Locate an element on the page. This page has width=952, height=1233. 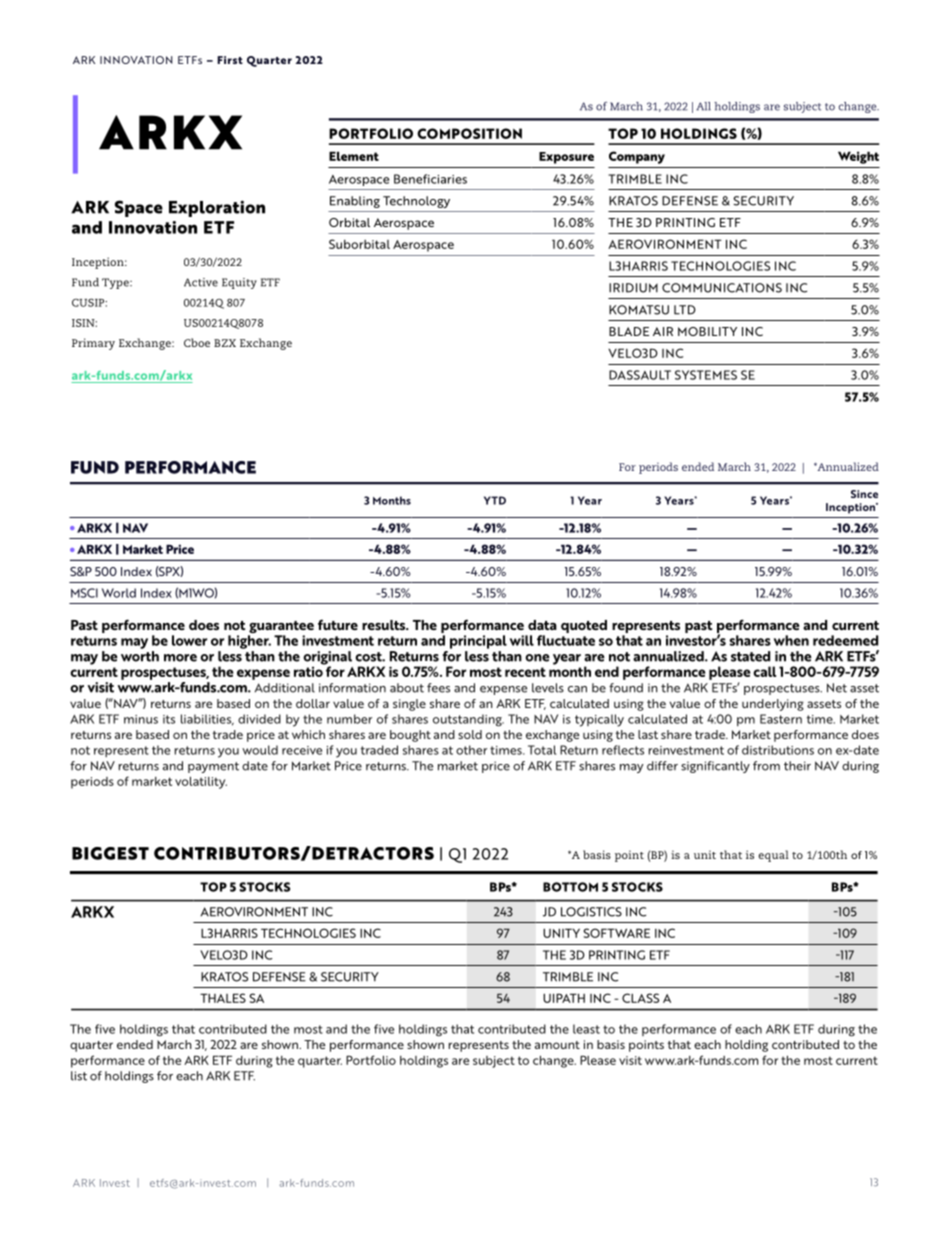
World is located at coordinates (119, 593).
